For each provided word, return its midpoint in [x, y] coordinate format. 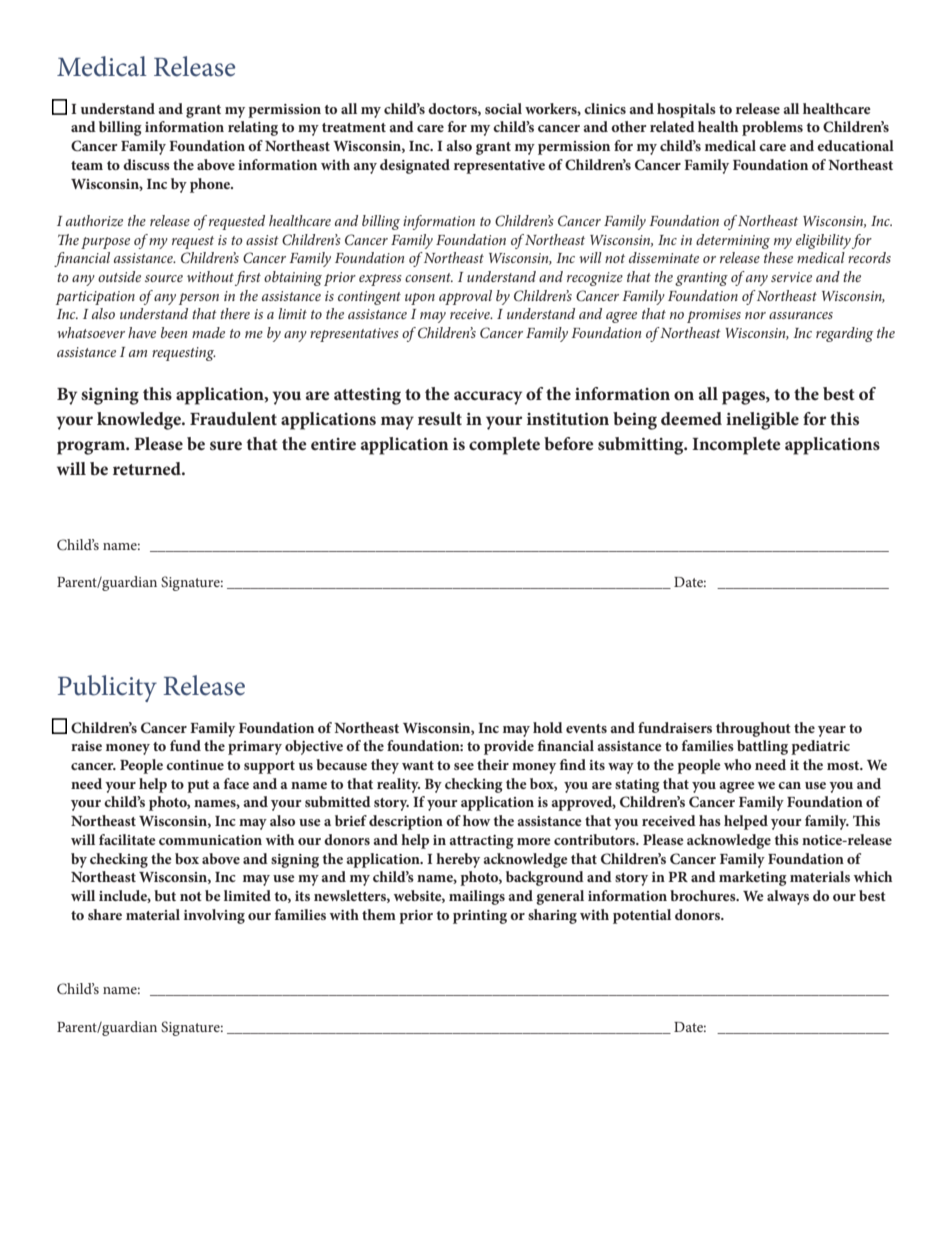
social [503, 108]
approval [465, 297]
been [174, 332]
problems [772, 128]
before [569, 443]
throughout [753, 729]
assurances [801, 315]
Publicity [107, 688]
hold [548, 727]
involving [214, 916]
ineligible [762, 421]
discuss [146, 164]
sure [226, 445]
